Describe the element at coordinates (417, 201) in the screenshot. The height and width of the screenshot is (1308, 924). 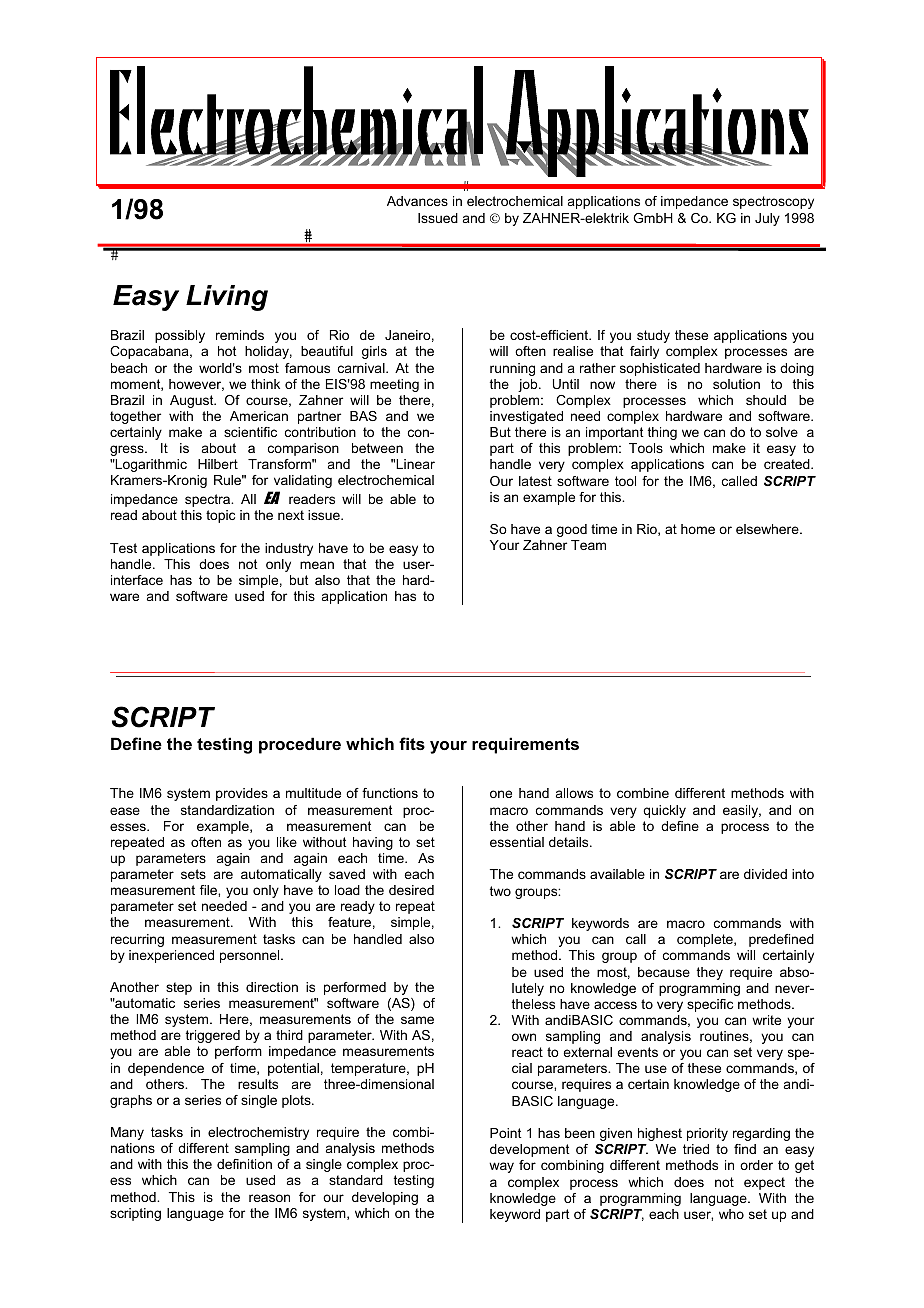
I see `Advances` at that location.
